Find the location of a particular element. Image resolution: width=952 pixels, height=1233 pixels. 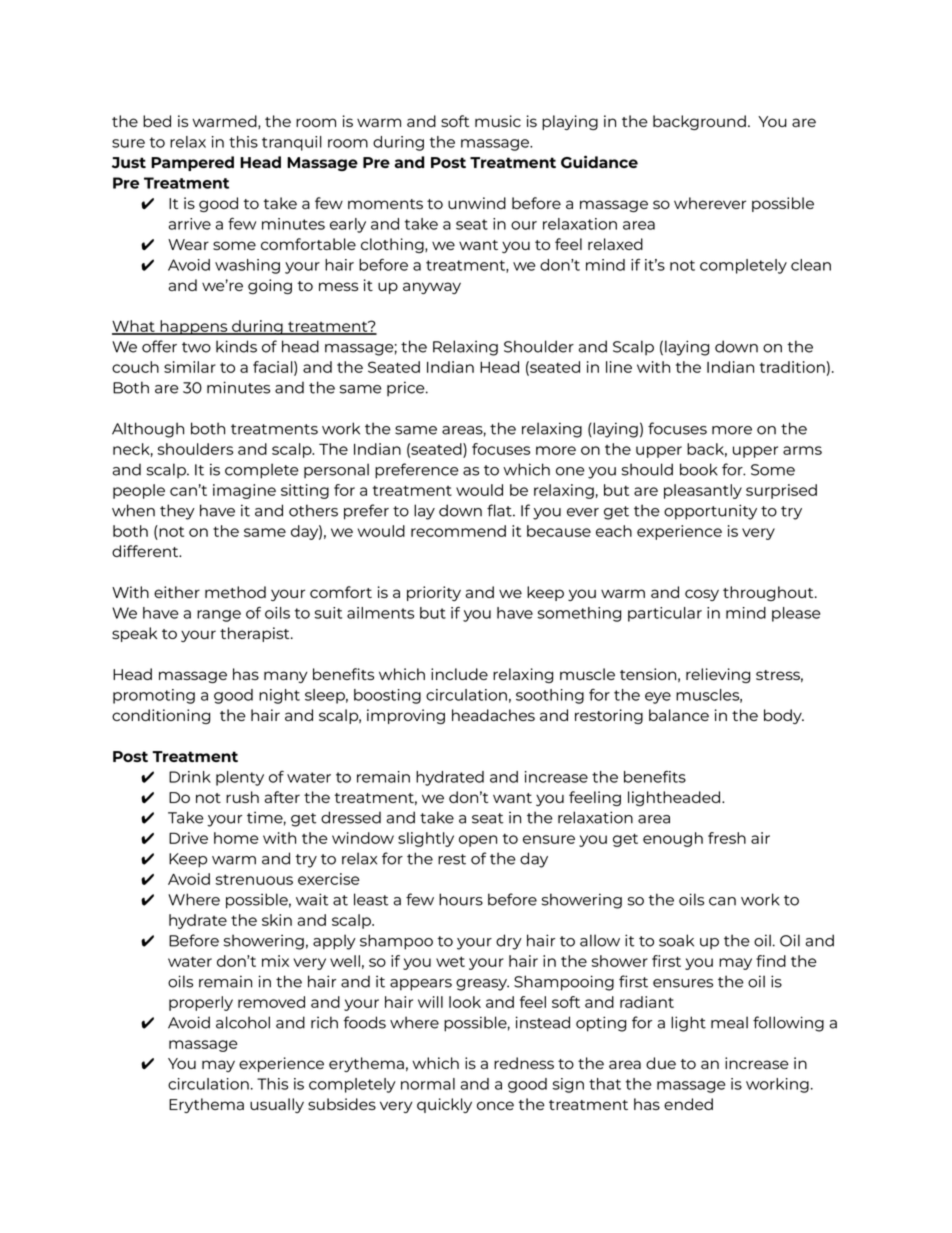

fresh is located at coordinates (727, 838).
